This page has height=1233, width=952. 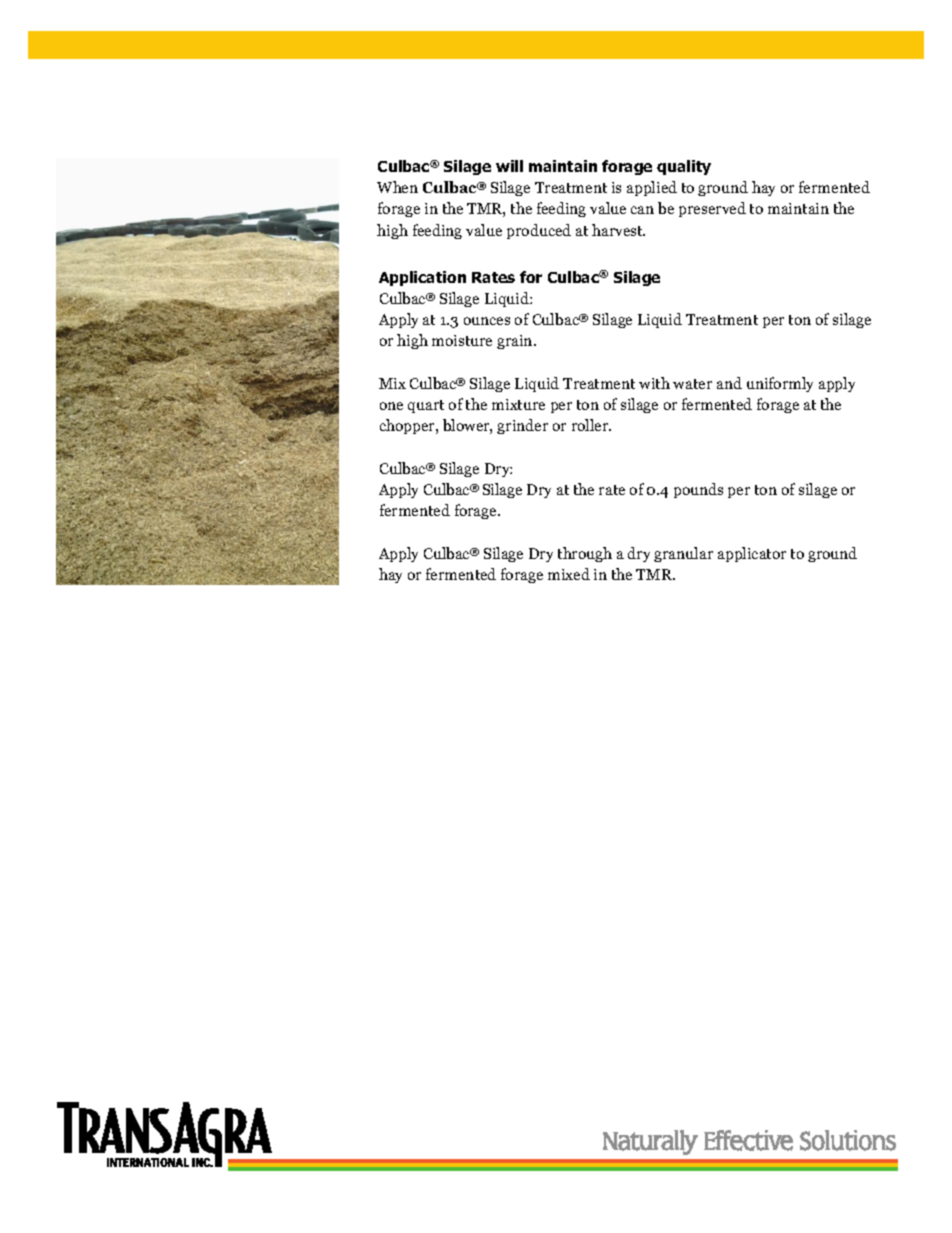 What do you see at coordinates (462, 340) in the page?
I see `moisture` at bounding box center [462, 340].
